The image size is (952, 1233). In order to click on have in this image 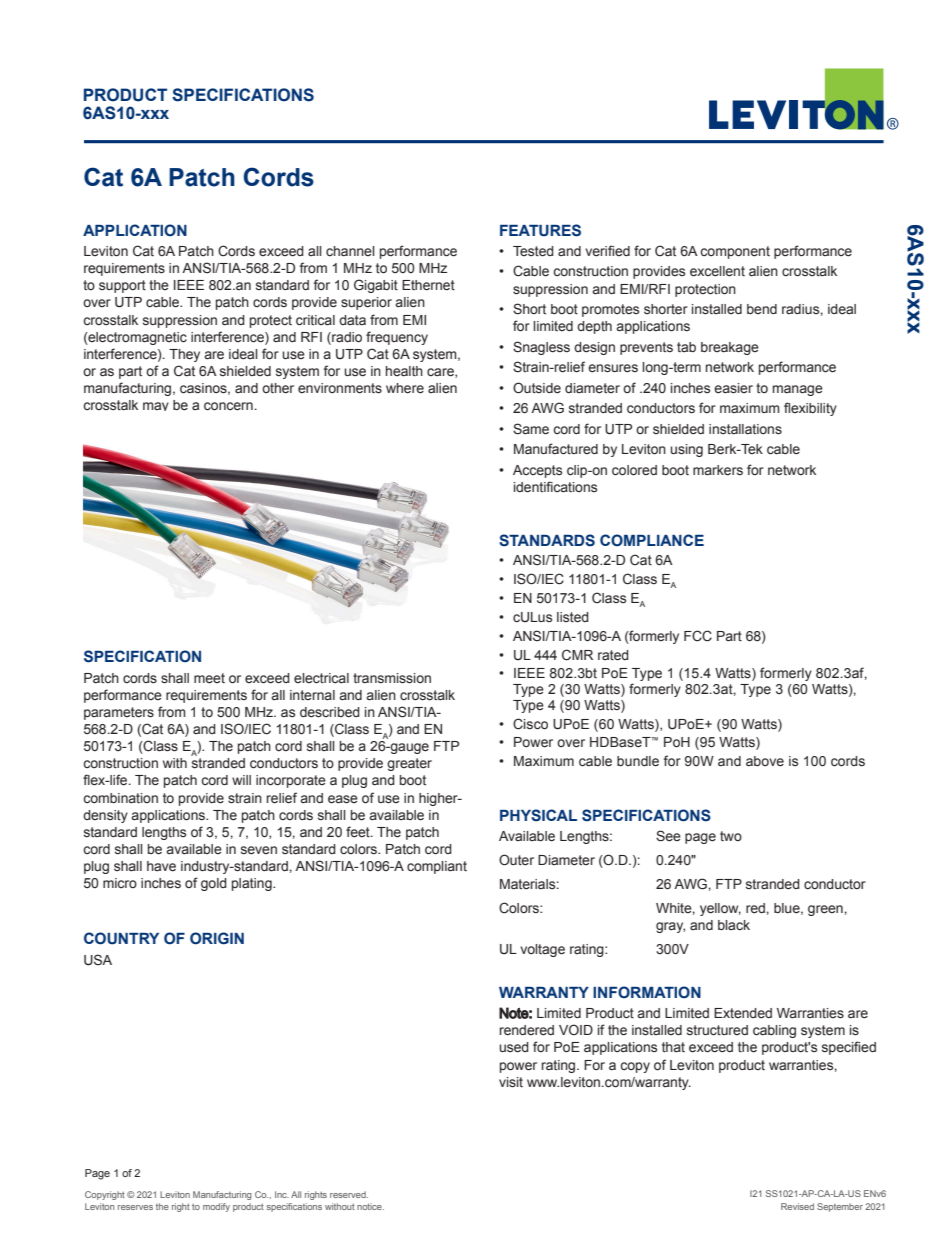, I will do `click(161, 866)`.
